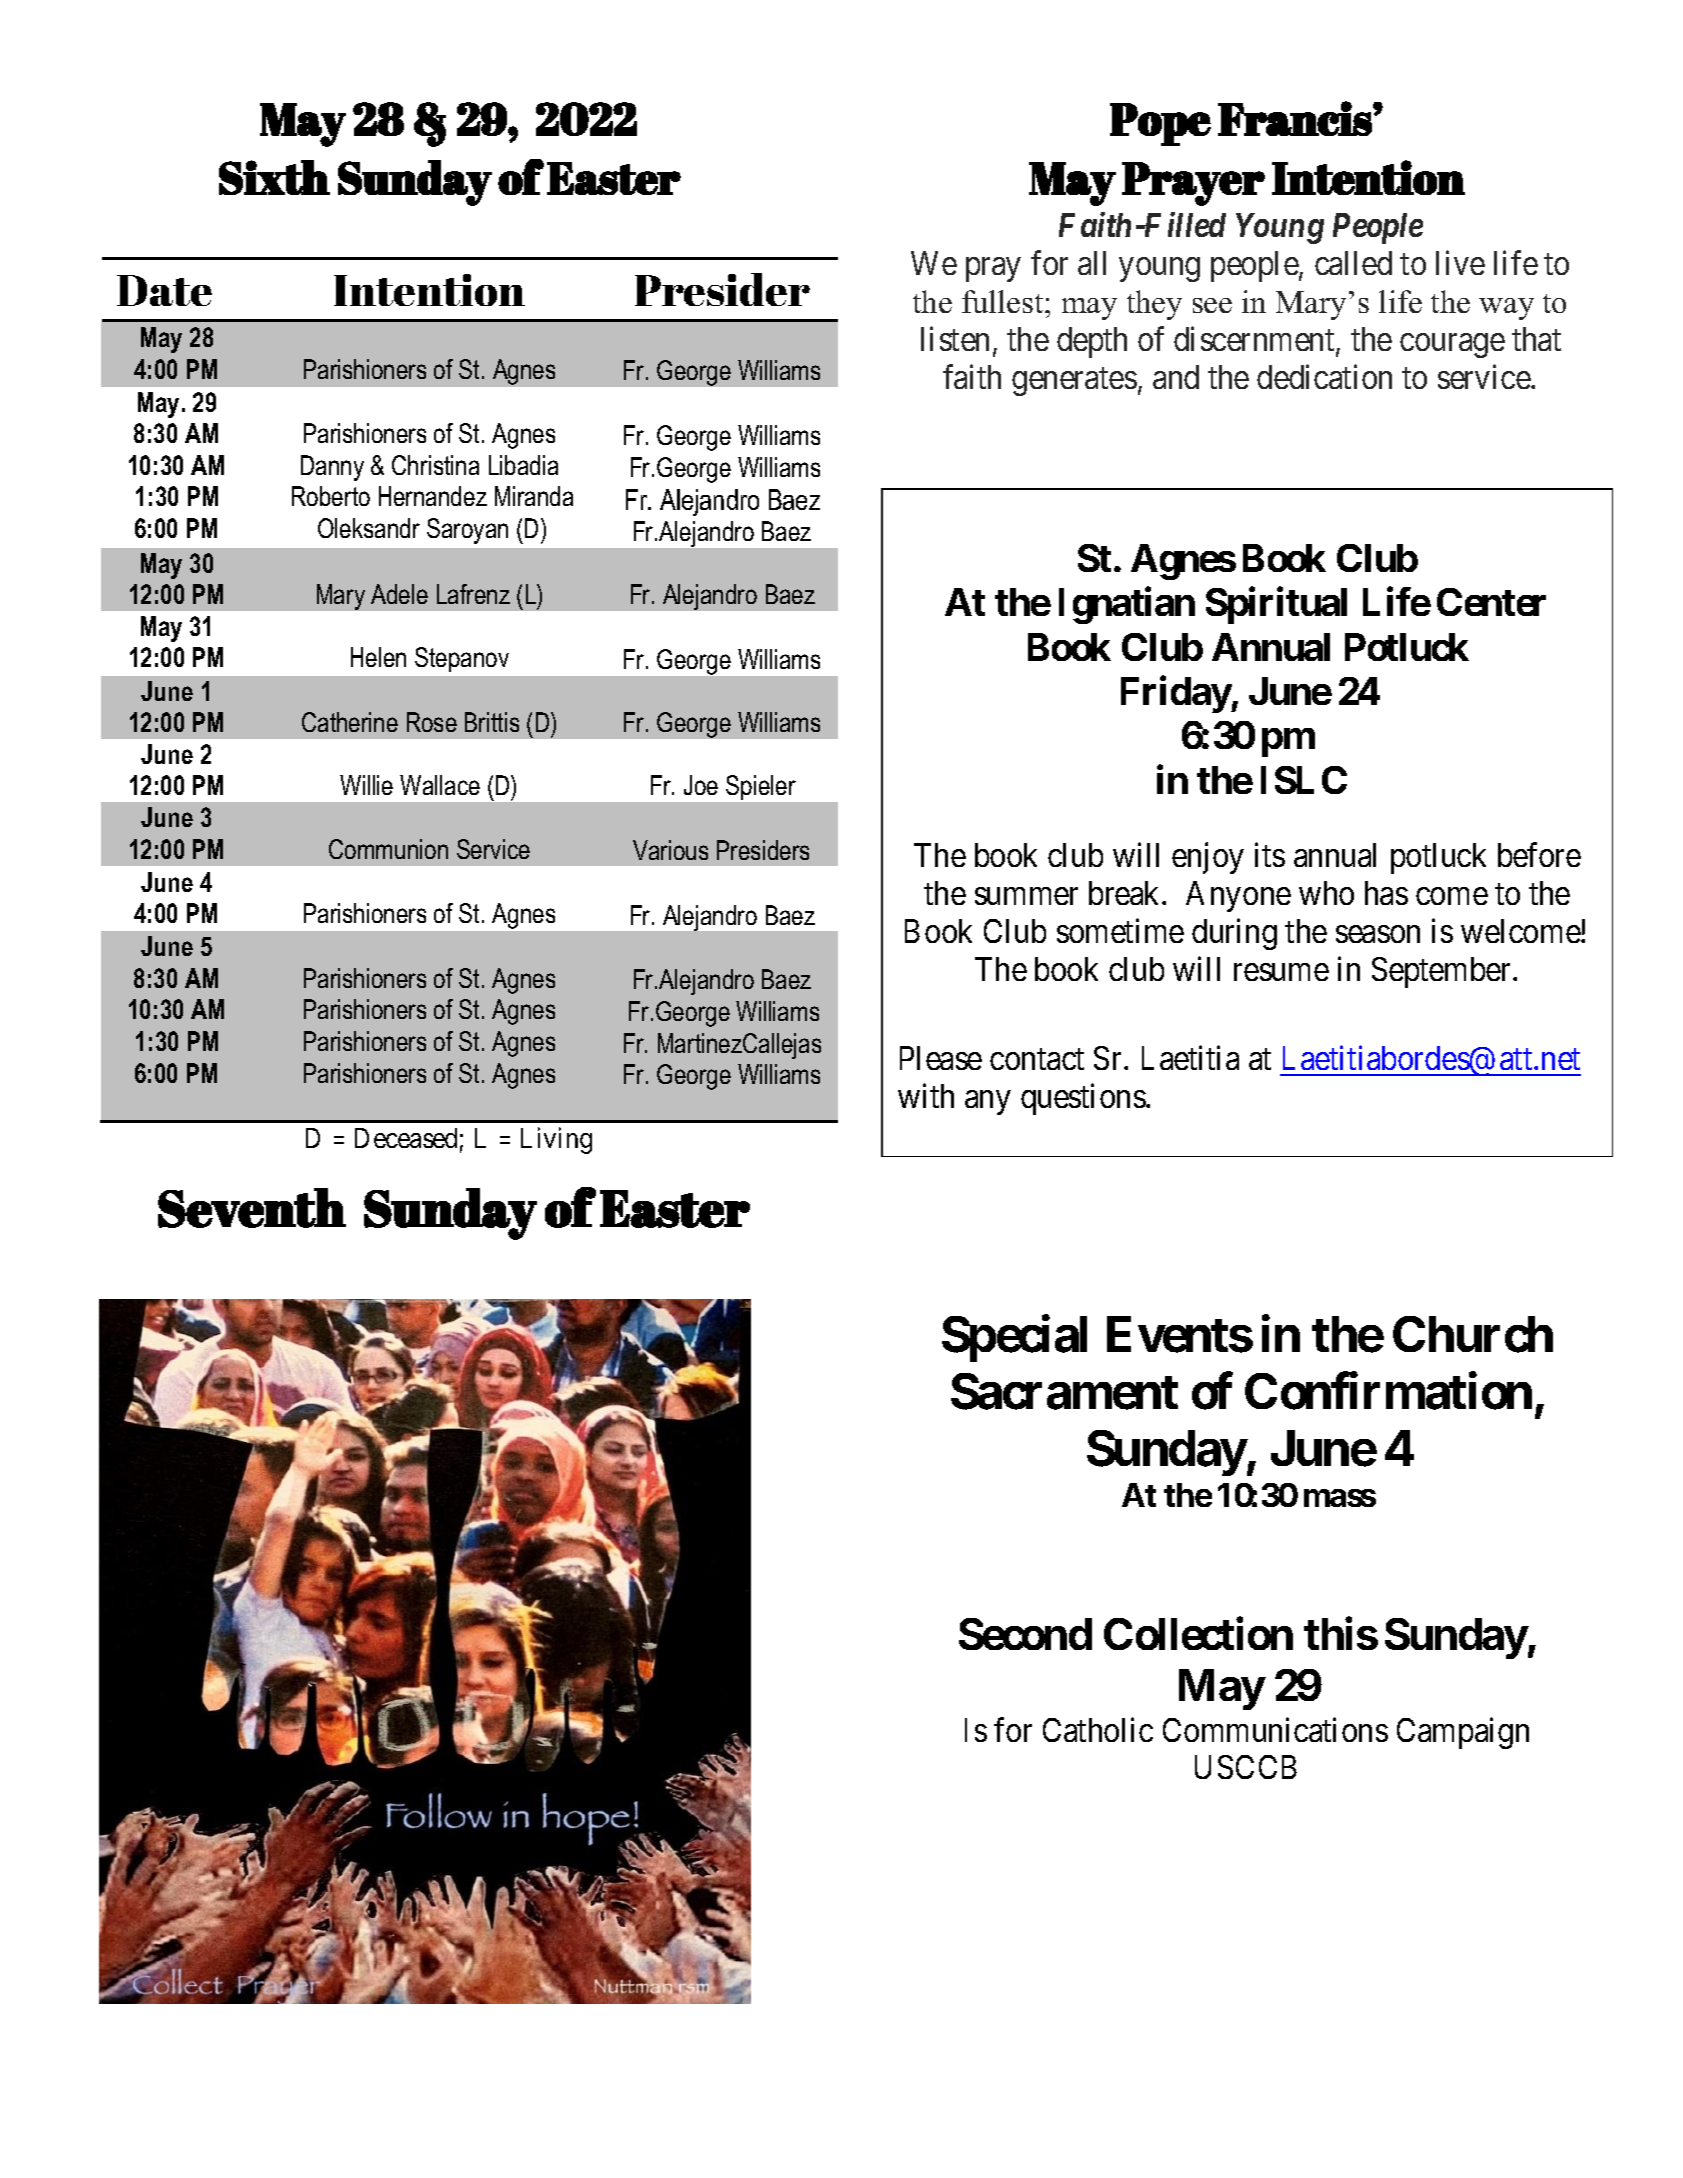 The width and height of the document is (1683, 2178). What do you see at coordinates (1388, 1391) in the document?
I see `Confirmation` at bounding box center [1388, 1391].
